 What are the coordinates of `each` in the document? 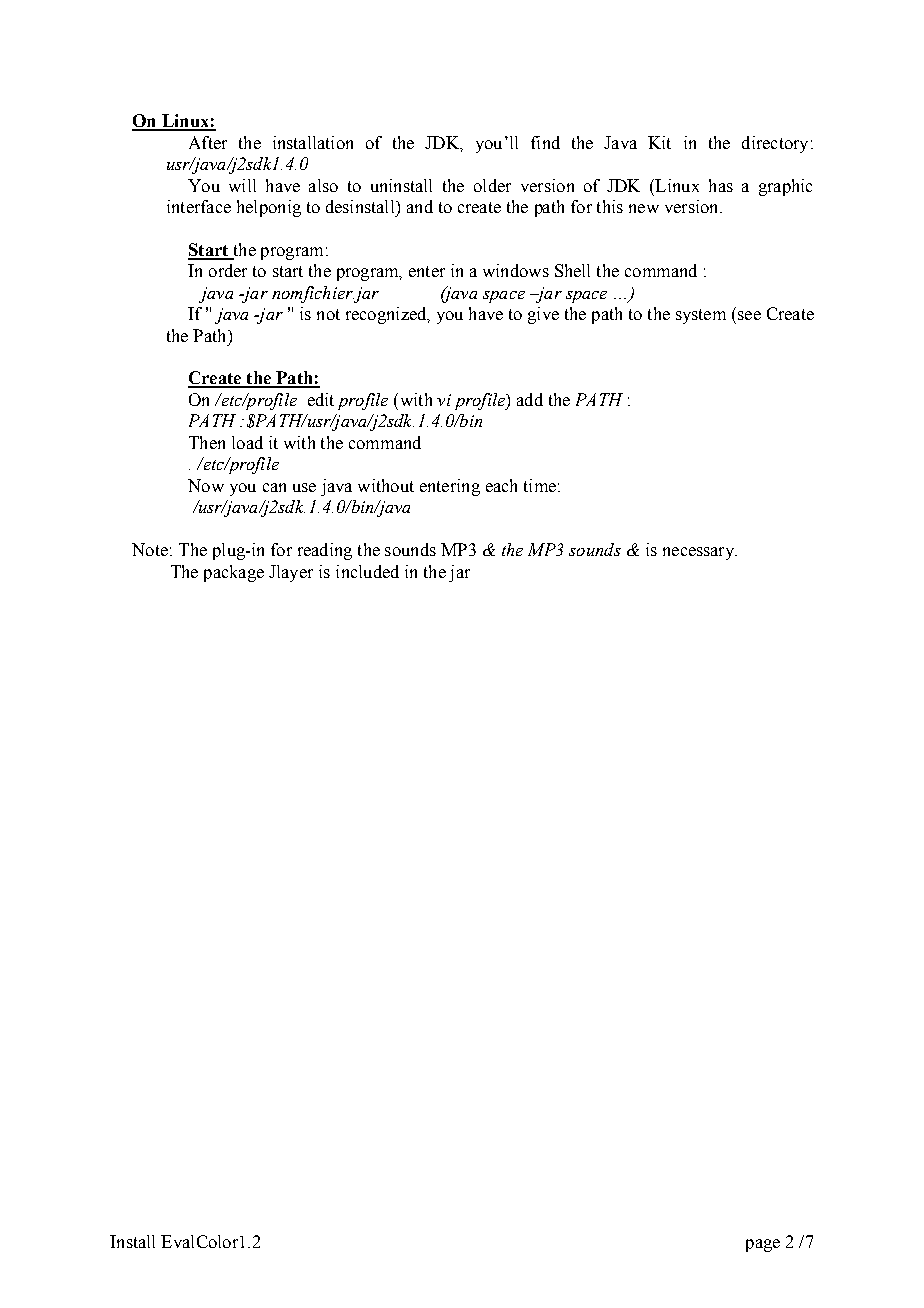 It's located at (501, 485).
